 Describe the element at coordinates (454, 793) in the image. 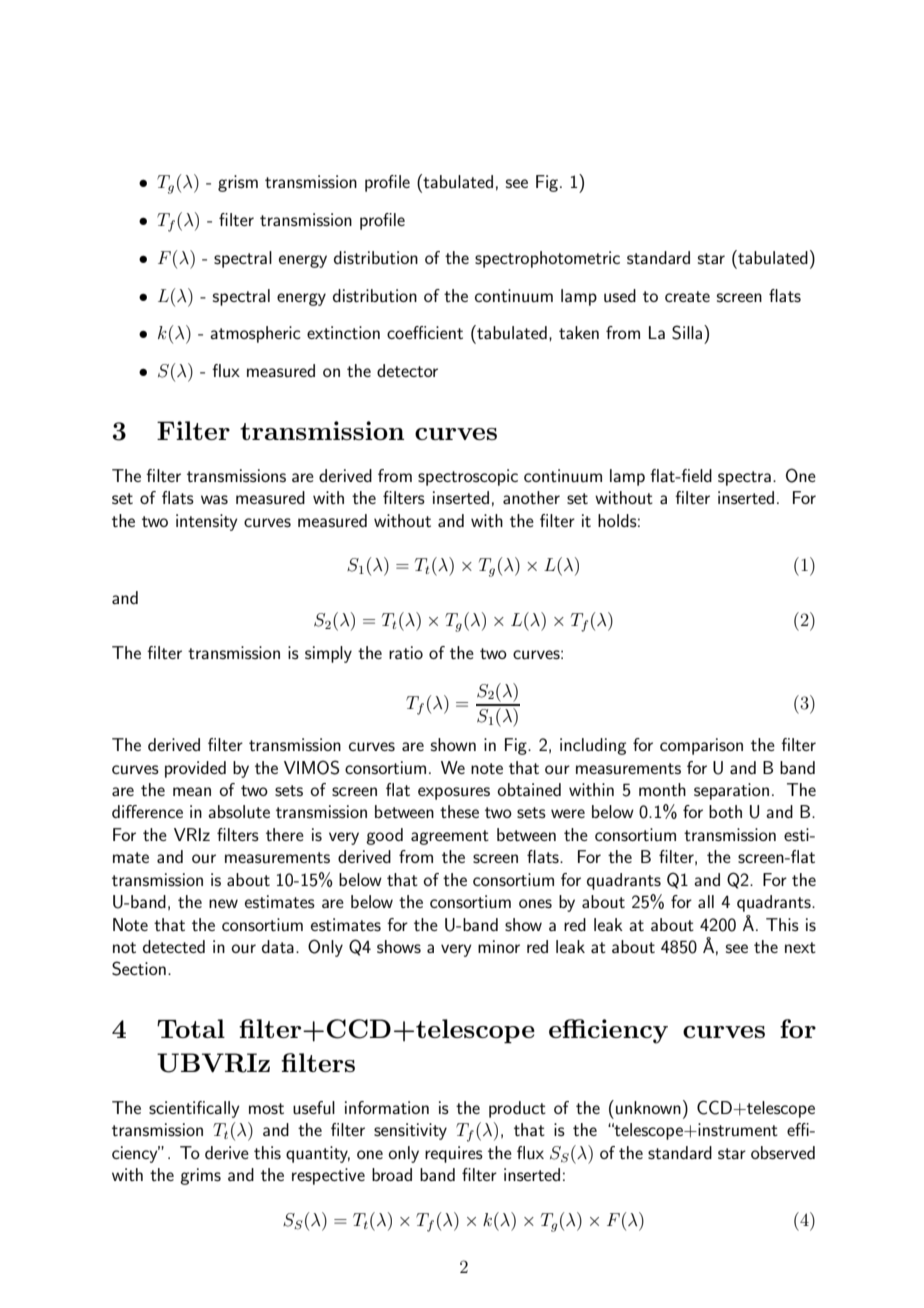

I see `exposures` at that location.
